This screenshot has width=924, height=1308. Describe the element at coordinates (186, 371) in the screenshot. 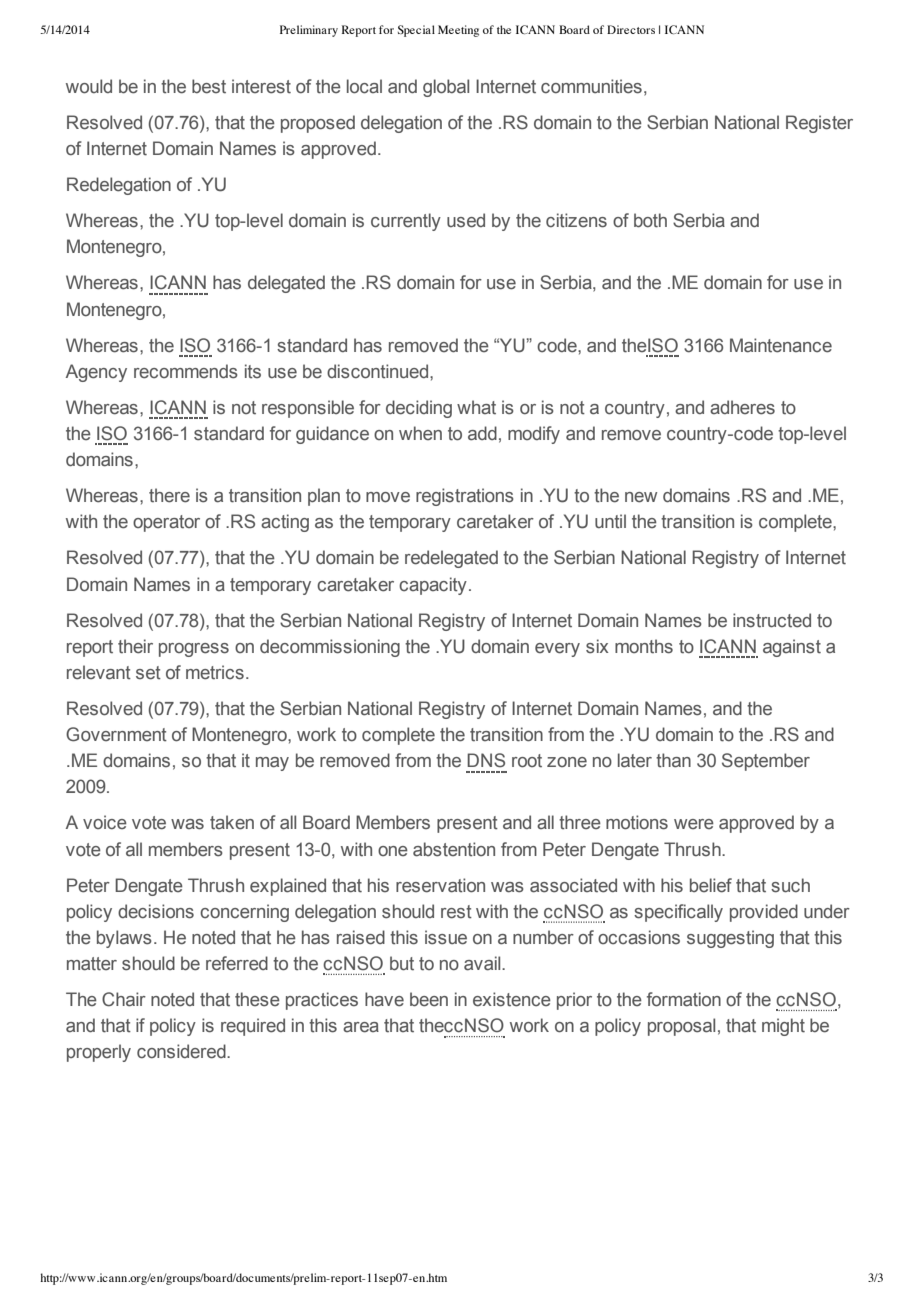

I see `recommends` at that location.
